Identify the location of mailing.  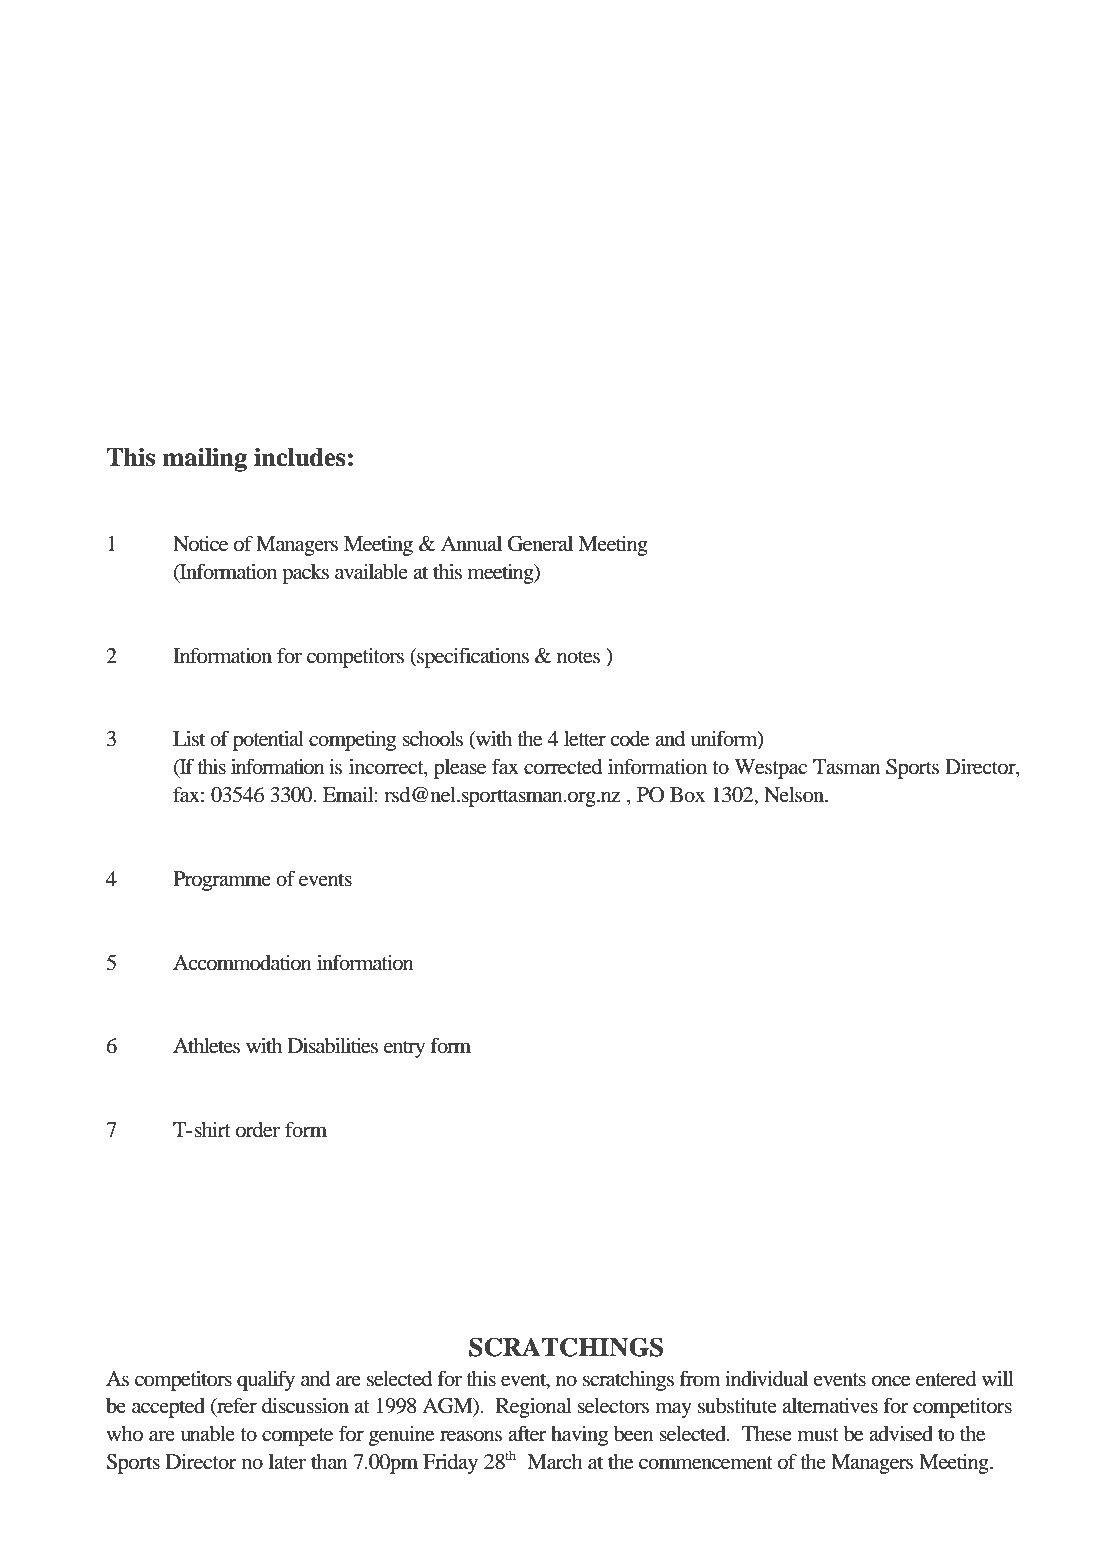
(204, 459).
